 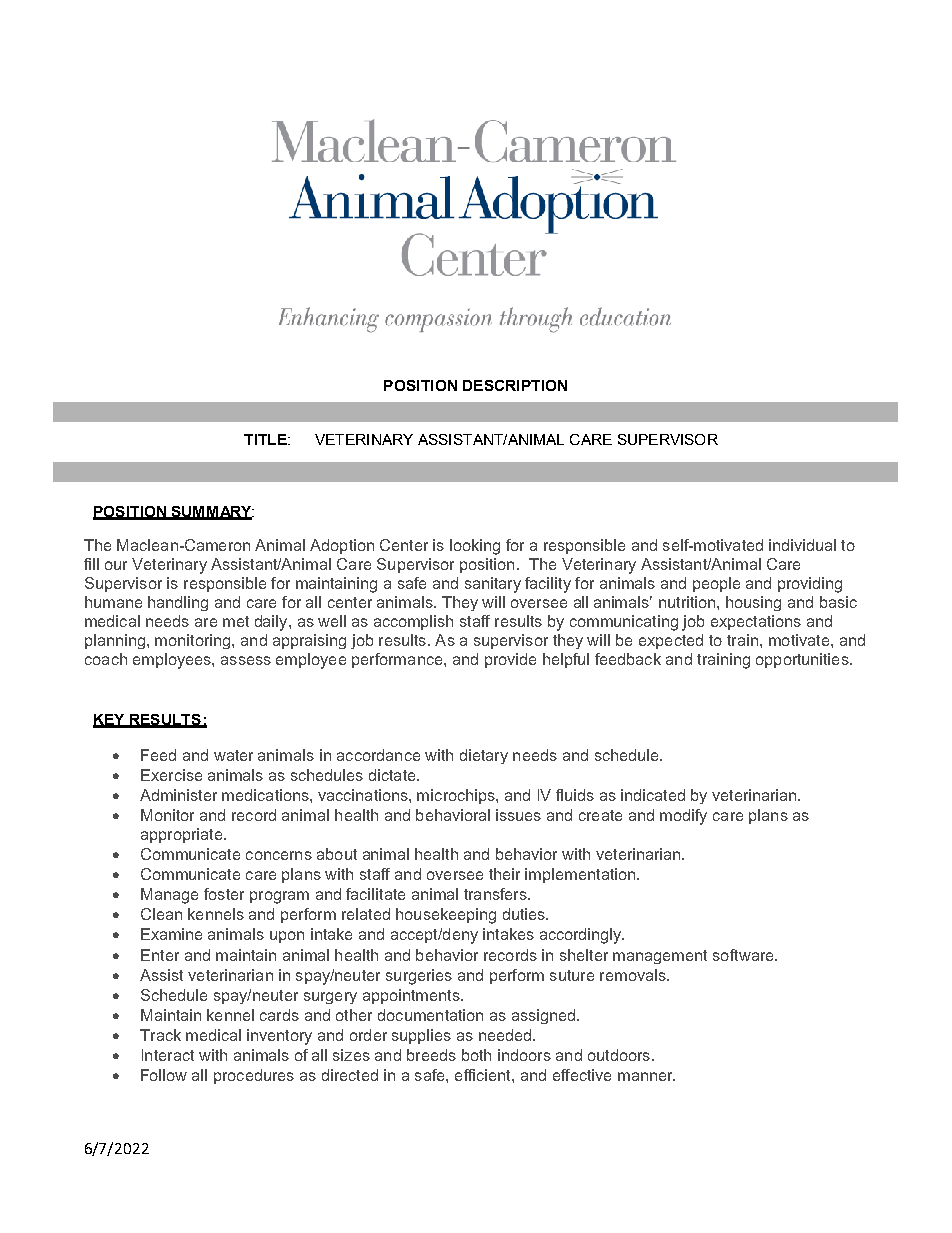 What do you see at coordinates (803, 660) in the screenshot?
I see `opportunities` at bounding box center [803, 660].
